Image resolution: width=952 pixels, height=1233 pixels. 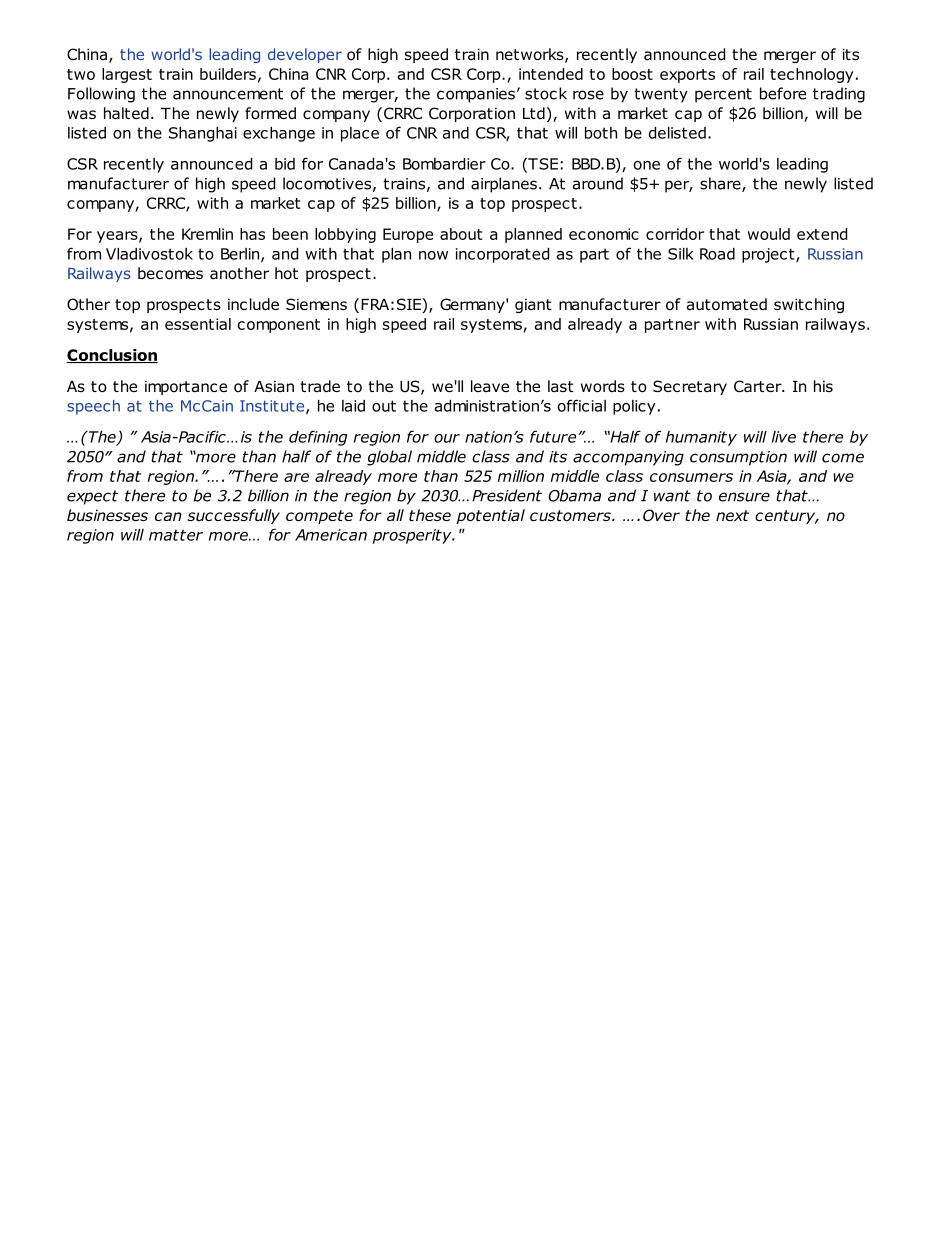 What do you see at coordinates (186, 387) in the image?
I see `importance` at bounding box center [186, 387].
